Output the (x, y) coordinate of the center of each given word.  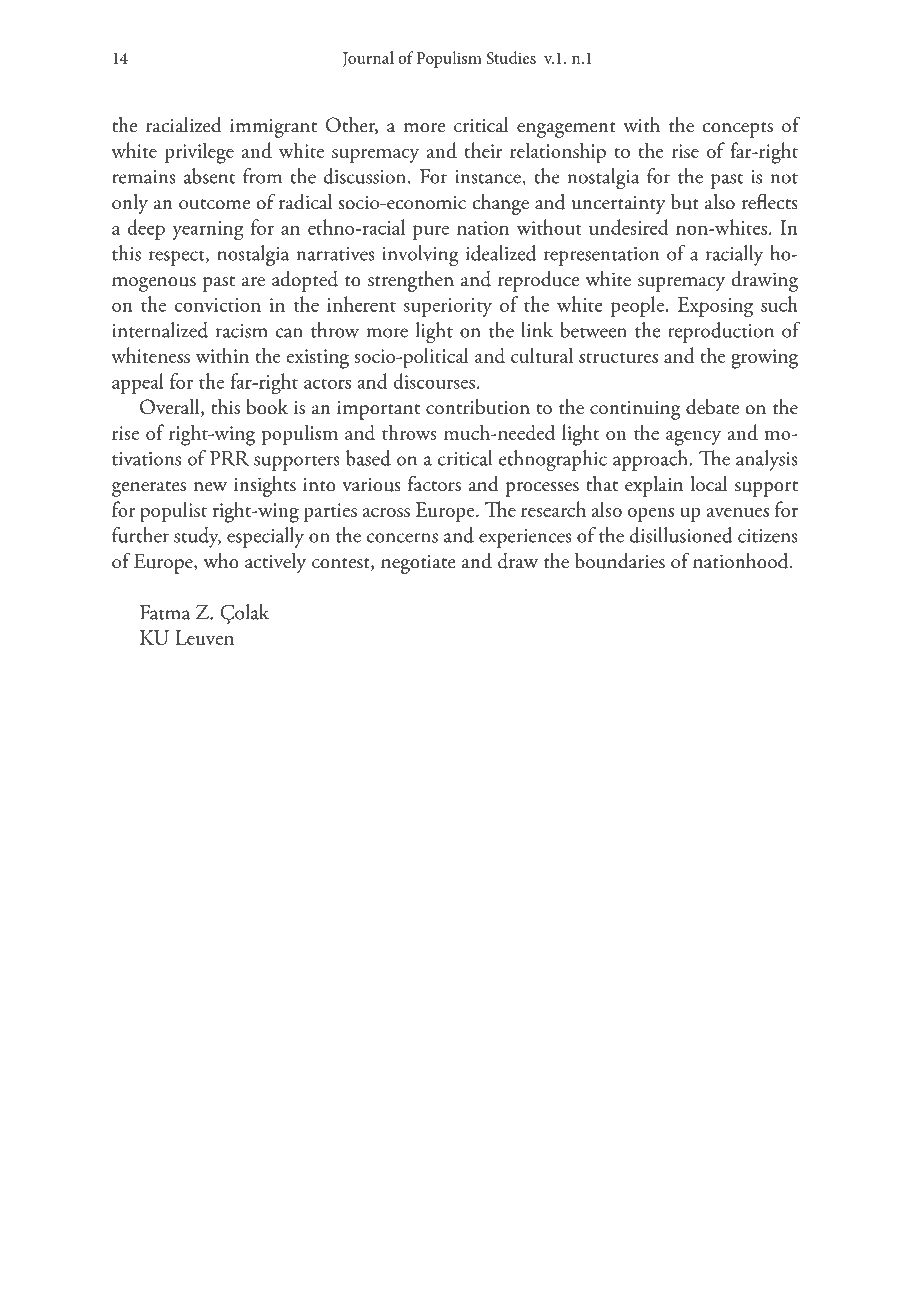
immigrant (273, 128)
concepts (738, 130)
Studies (511, 57)
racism (242, 331)
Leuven (204, 637)
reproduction (721, 332)
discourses (434, 381)
